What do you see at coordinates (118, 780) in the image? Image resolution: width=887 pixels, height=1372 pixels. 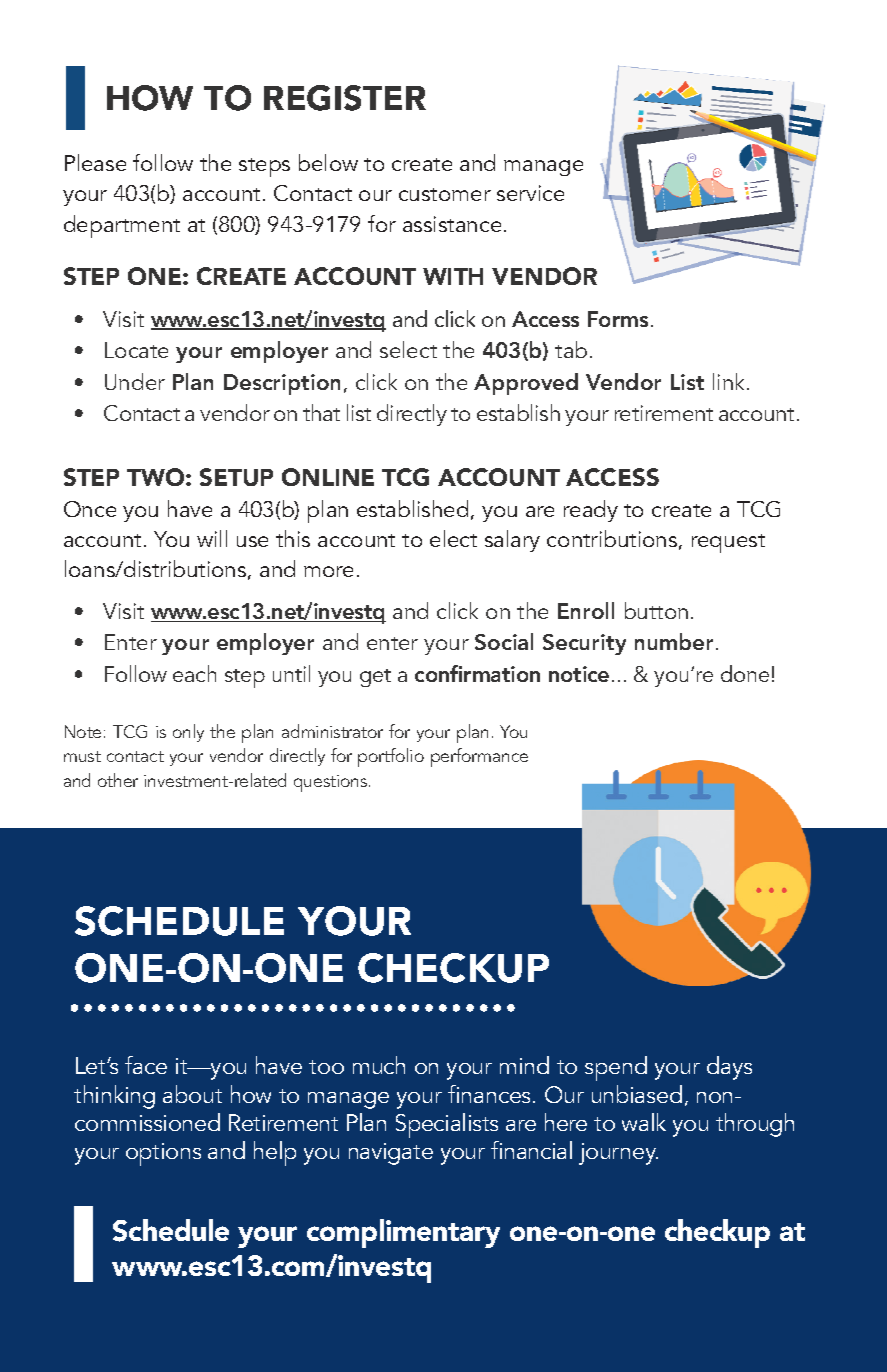 I see `other` at bounding box center [118, 780].
